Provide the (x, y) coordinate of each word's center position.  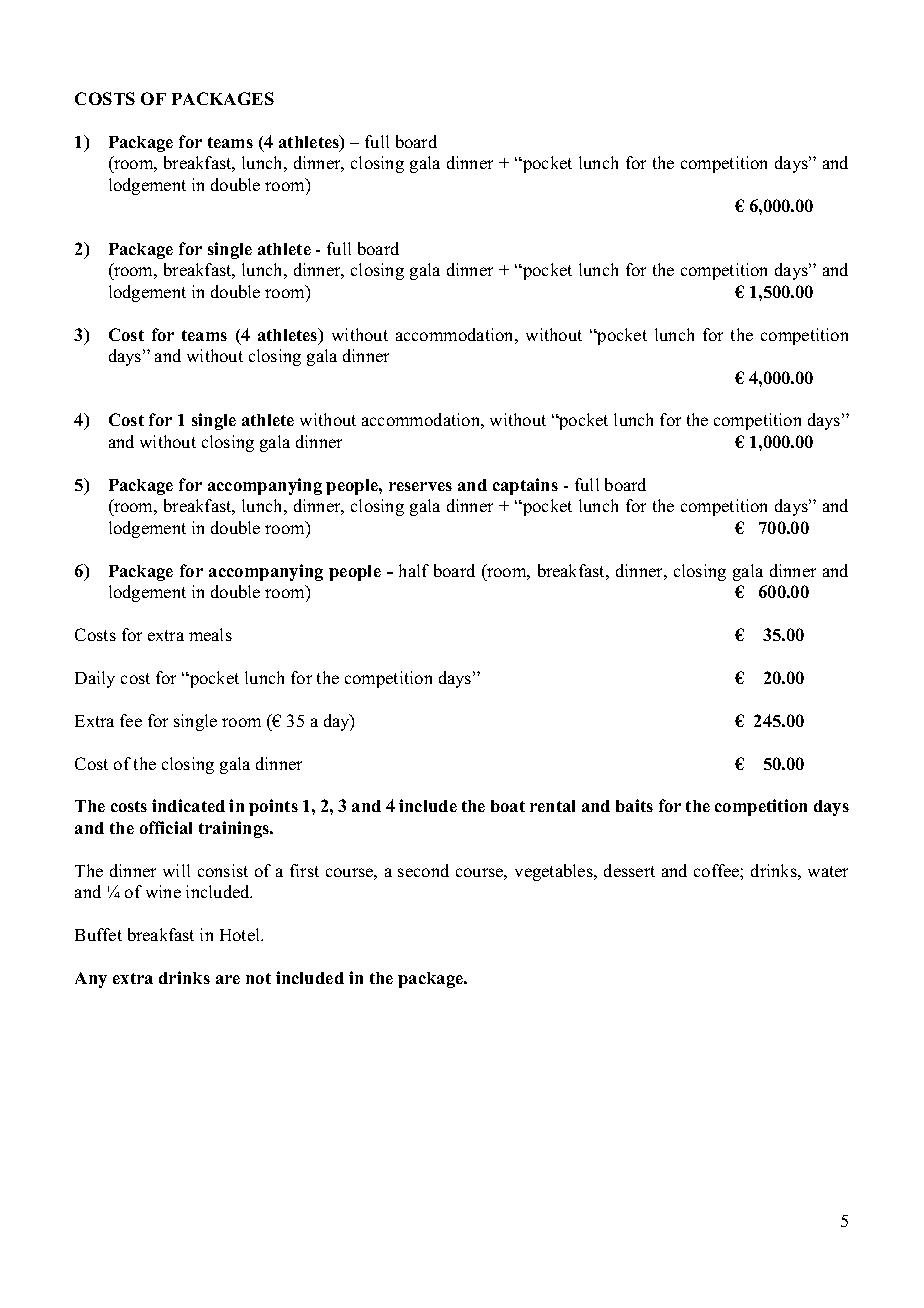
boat (508, 806)
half (414, 570)
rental (552, 806)
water (828, 871)
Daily (95, 679)
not (258, 978)
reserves (420, 486)
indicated (188, 805)
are (228, 979)
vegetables (555, 872)
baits (634, 805)
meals (210, 634)
